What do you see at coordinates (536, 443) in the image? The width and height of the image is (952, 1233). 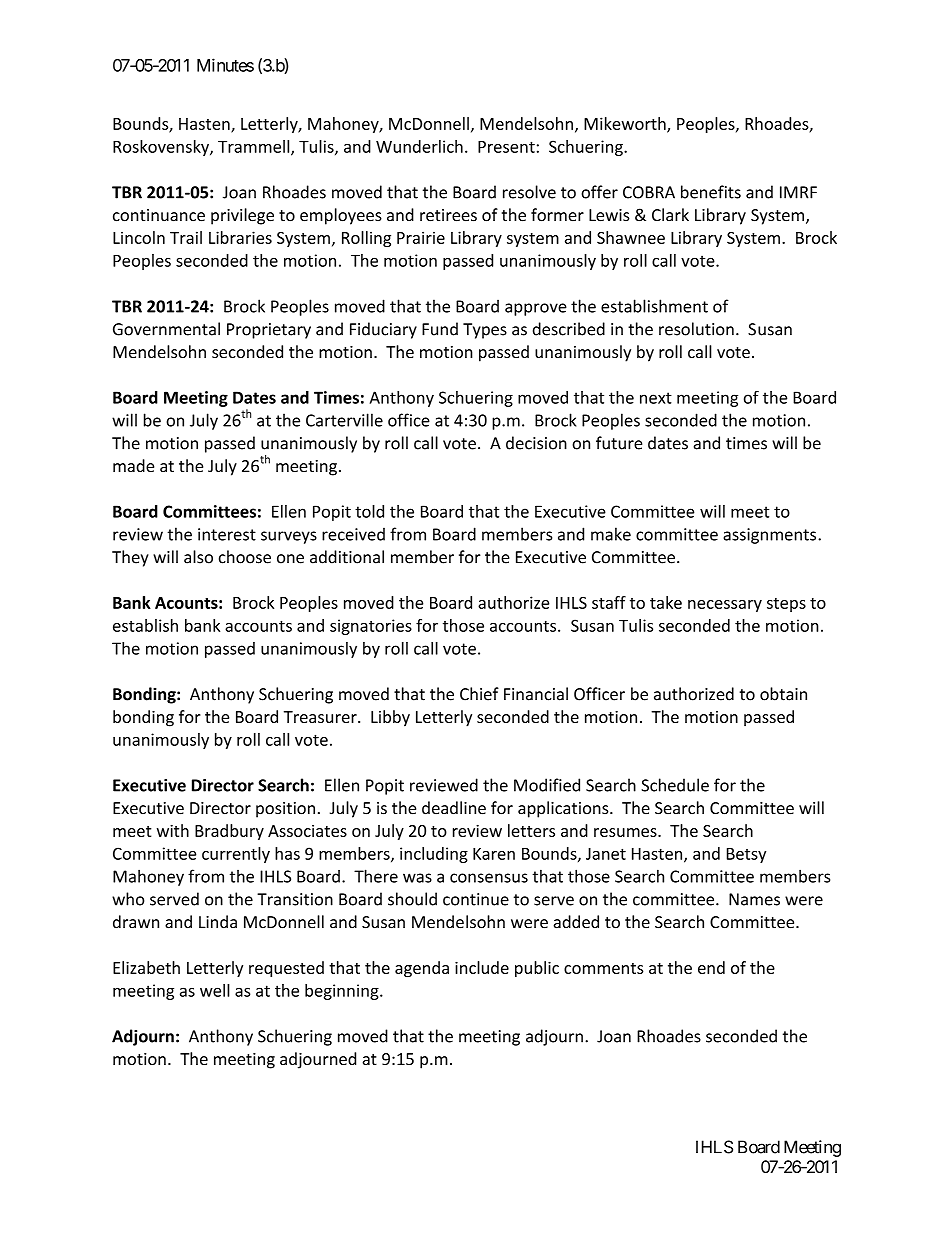 I see `decision` at bounding box center [536, 443].
